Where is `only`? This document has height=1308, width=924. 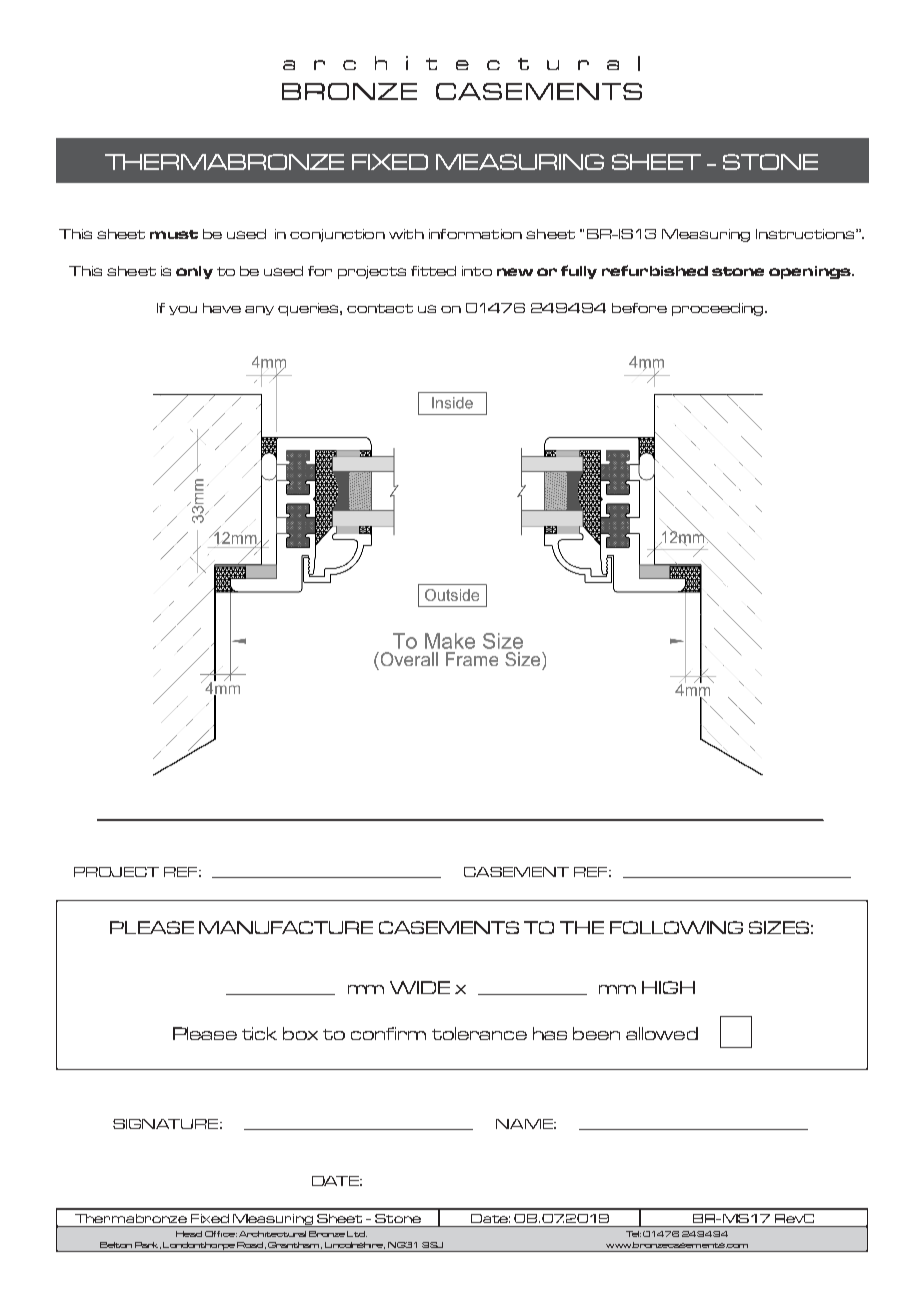
only is located at coordinates (194, 272).
